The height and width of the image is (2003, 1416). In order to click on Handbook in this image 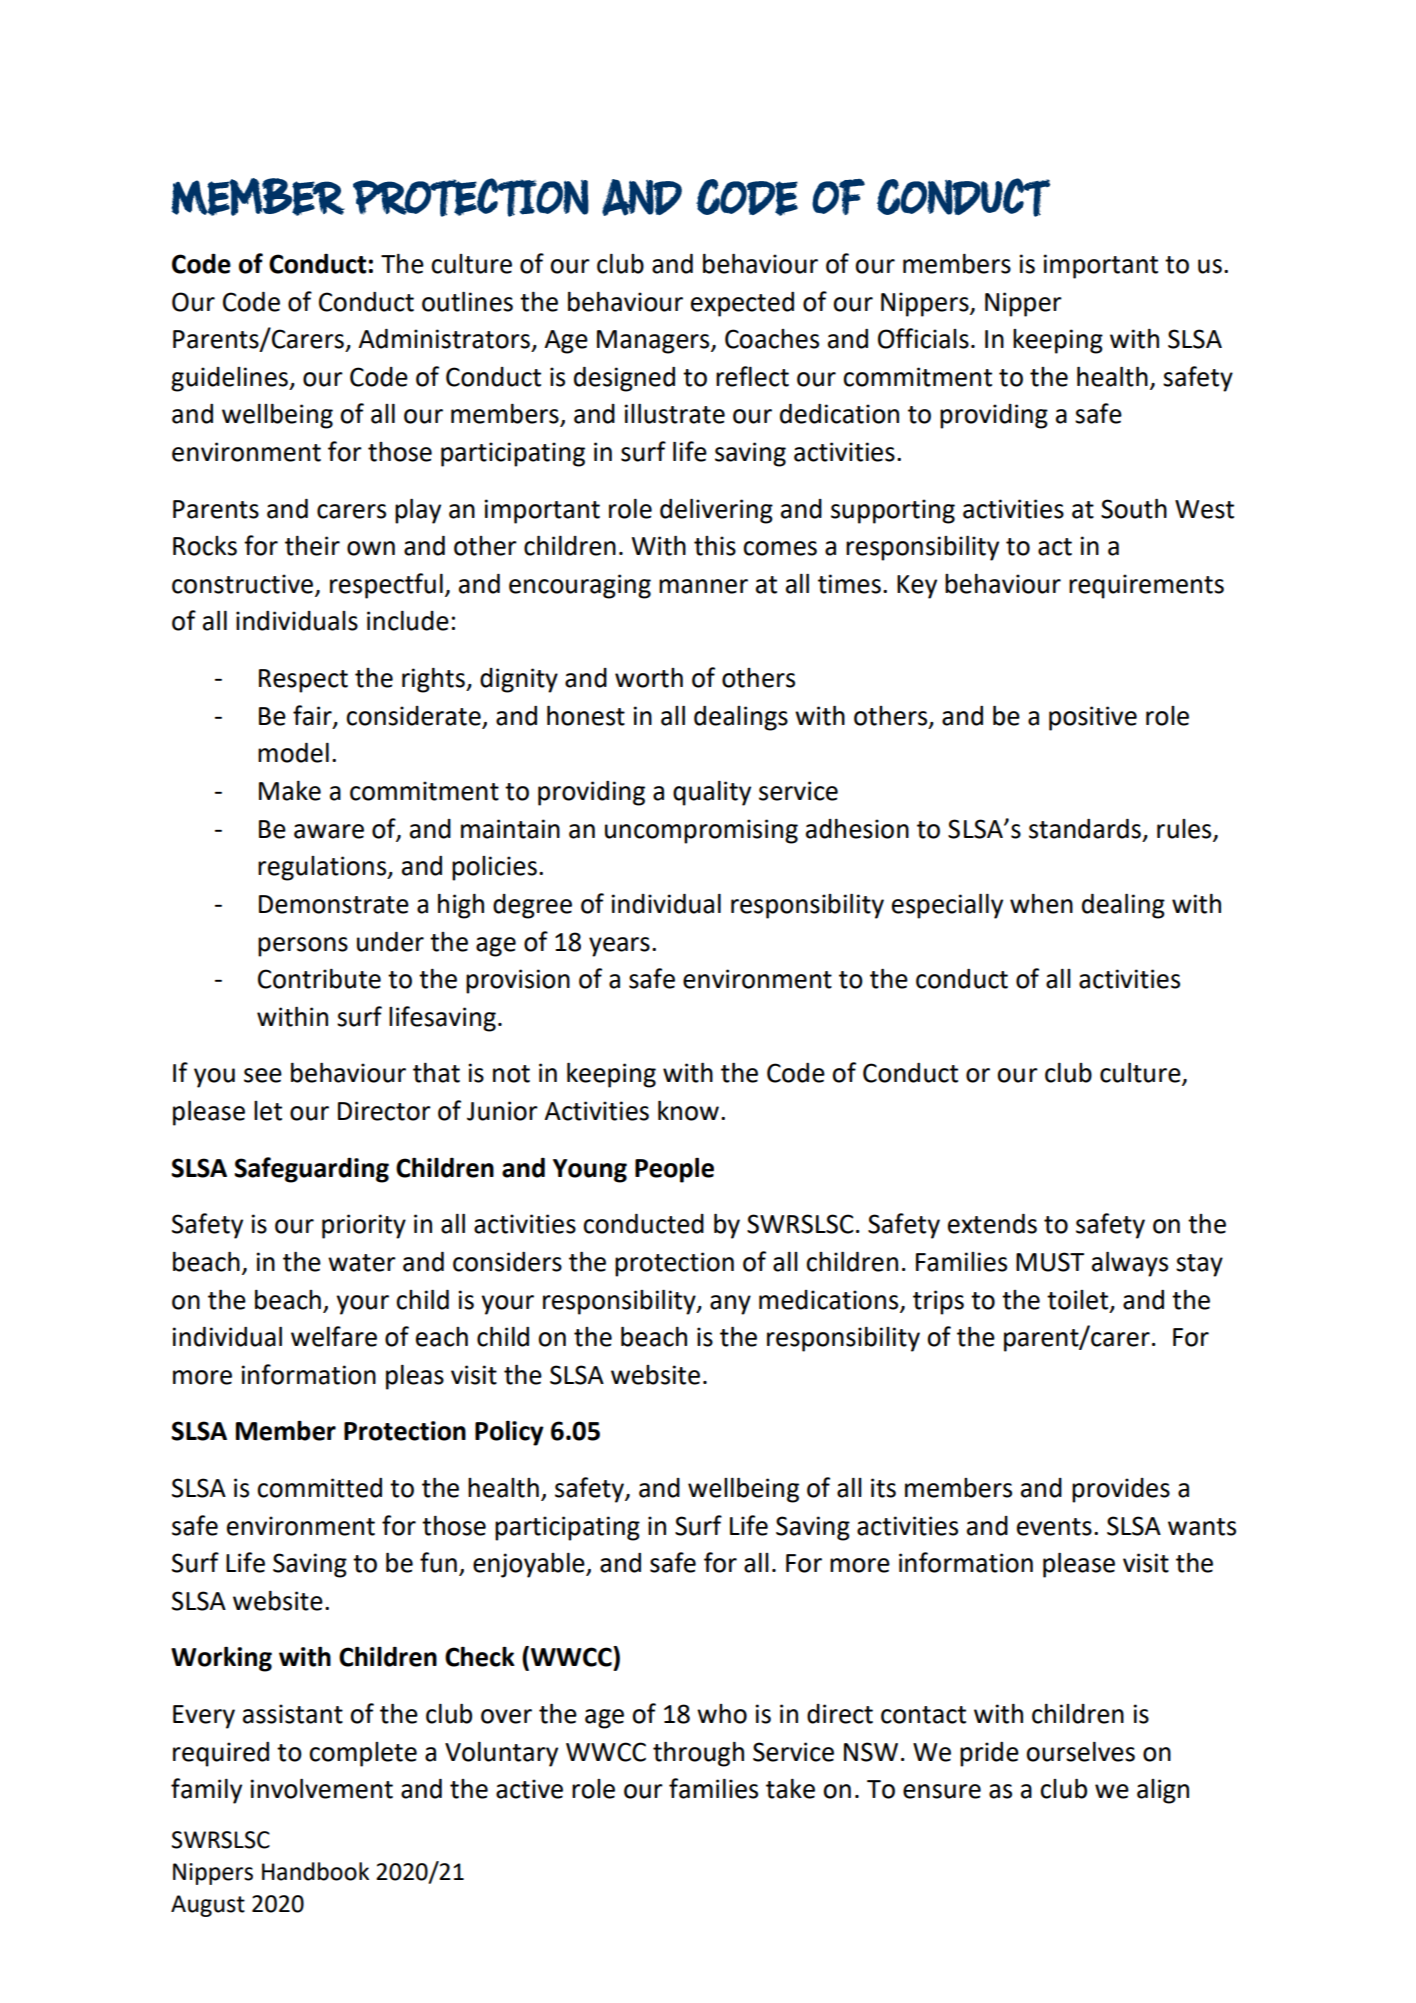, I will do `click(315, 1871)`.
